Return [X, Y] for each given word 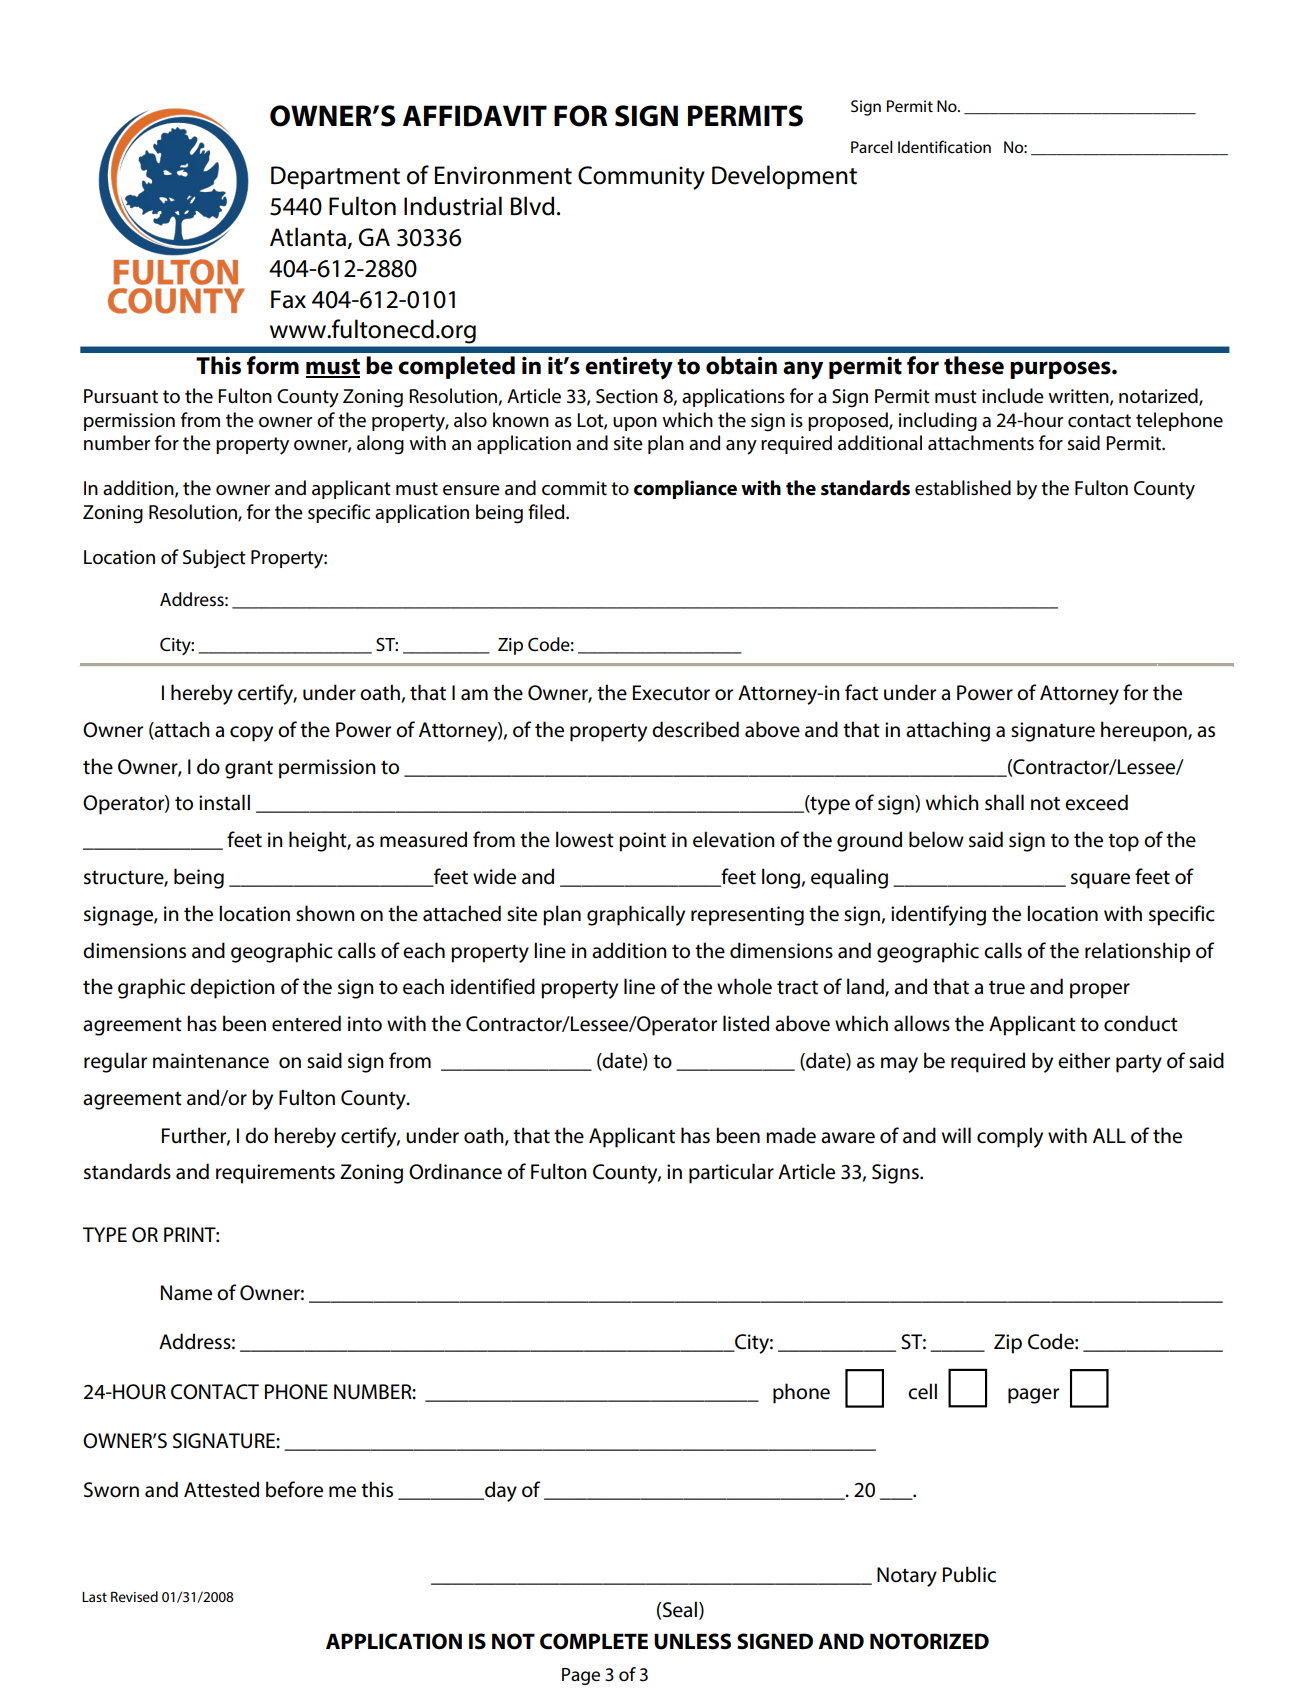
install [224, 802]
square [1100, 881]
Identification [944, 146]
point [642, 842]
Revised [134, 1596]
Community [641, 178]
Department [335, 177]
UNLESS [692, 1641]
